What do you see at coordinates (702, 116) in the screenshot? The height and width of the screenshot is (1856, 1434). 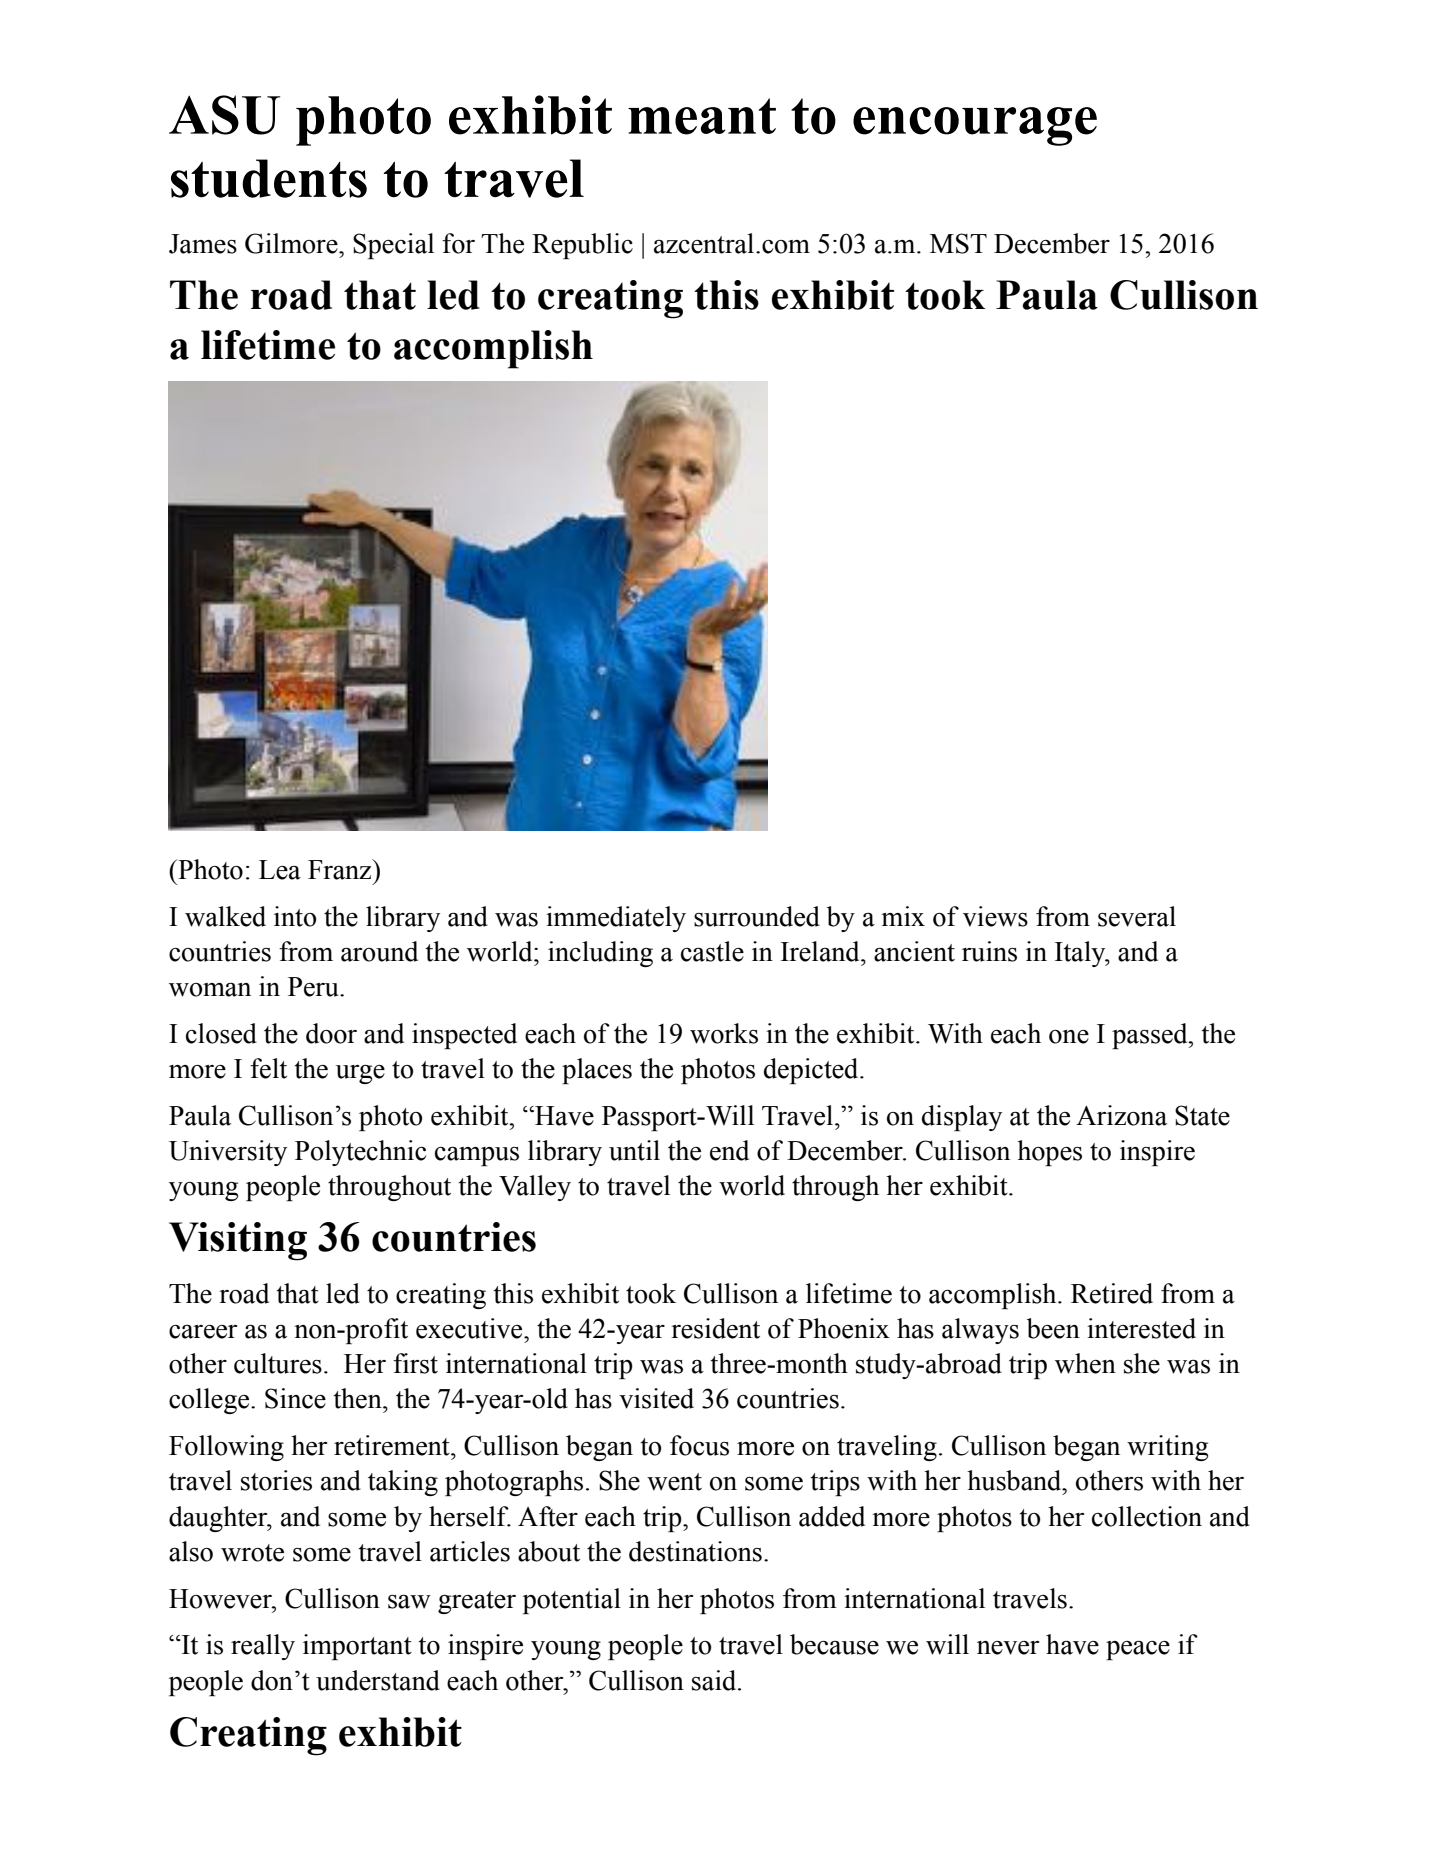 I see `meant` at bounding box center [702, 116].
